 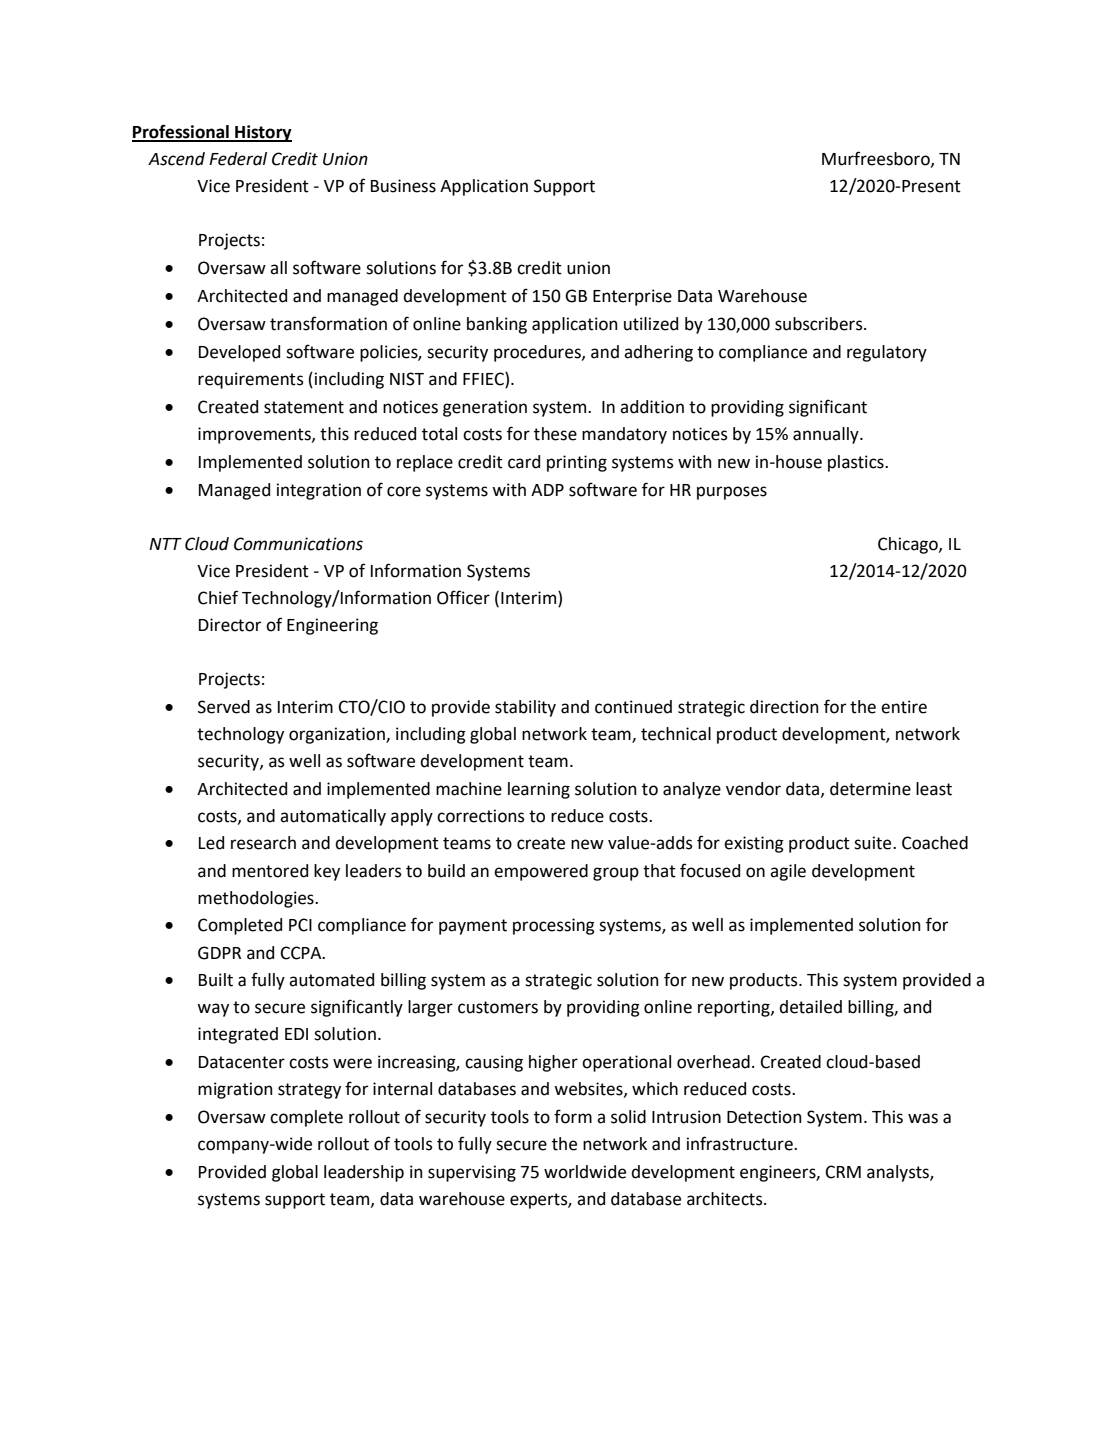 I want to click on supervising, so click(x=472, y=1173).
